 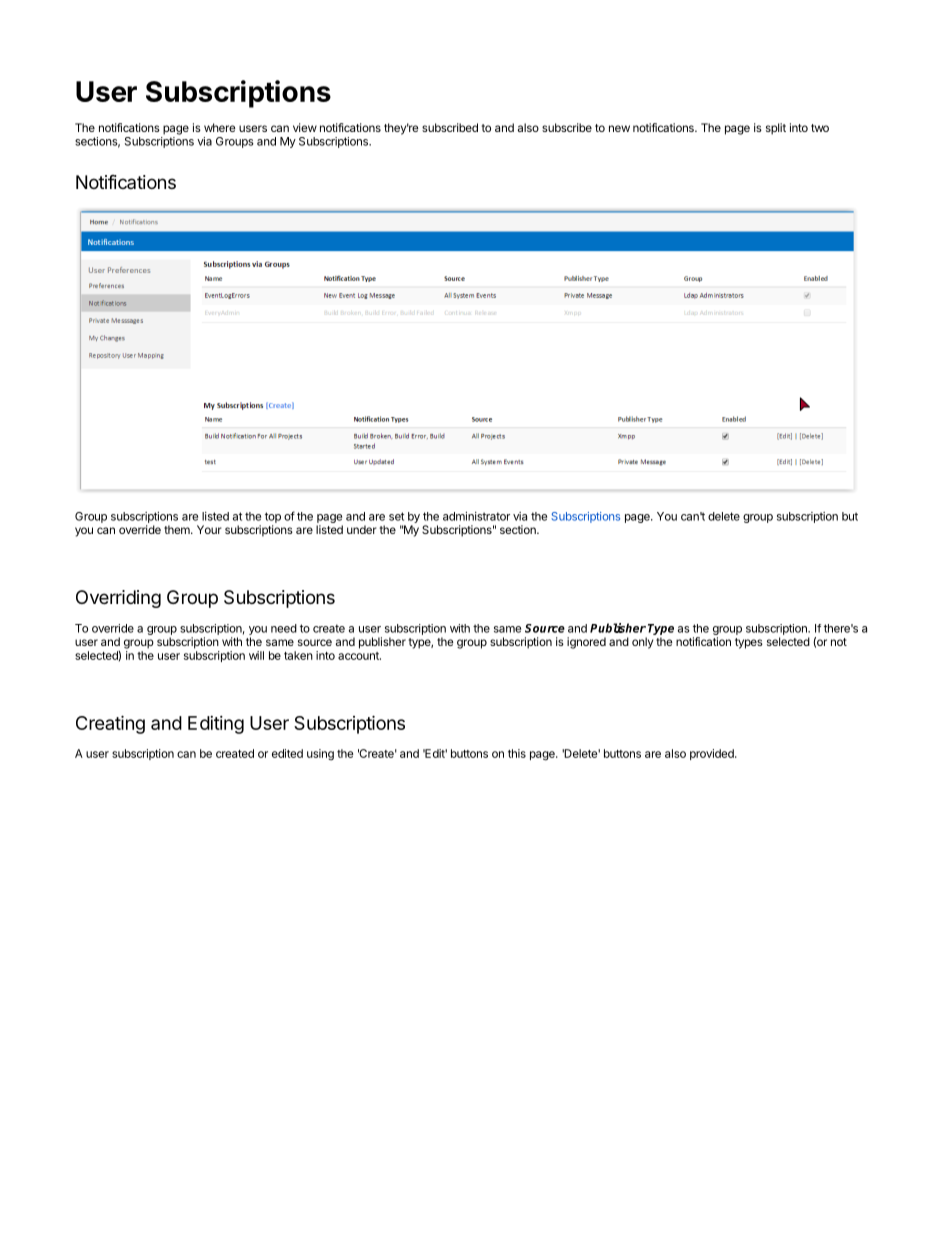 I want to click on Creating, so click(x=110, y=724).
